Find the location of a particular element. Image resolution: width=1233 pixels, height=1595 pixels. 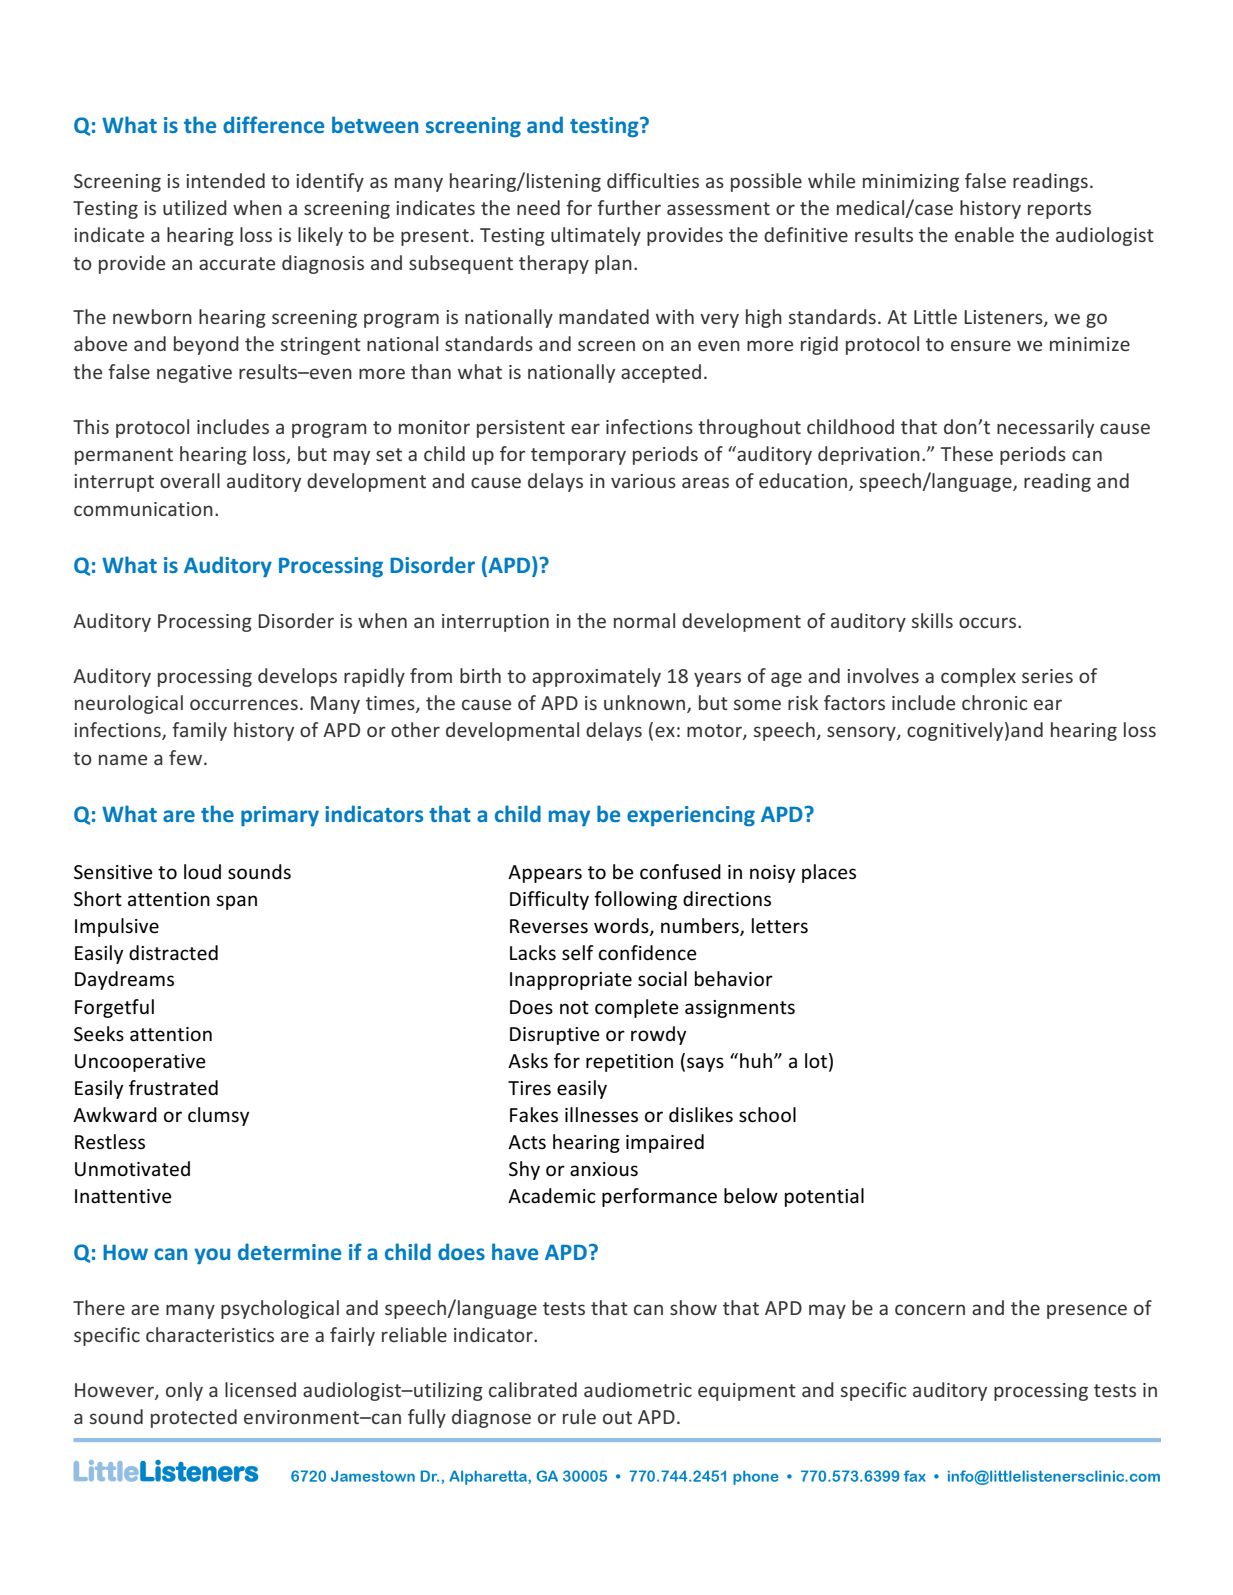

unknown is located at coordinates (646, 704).
